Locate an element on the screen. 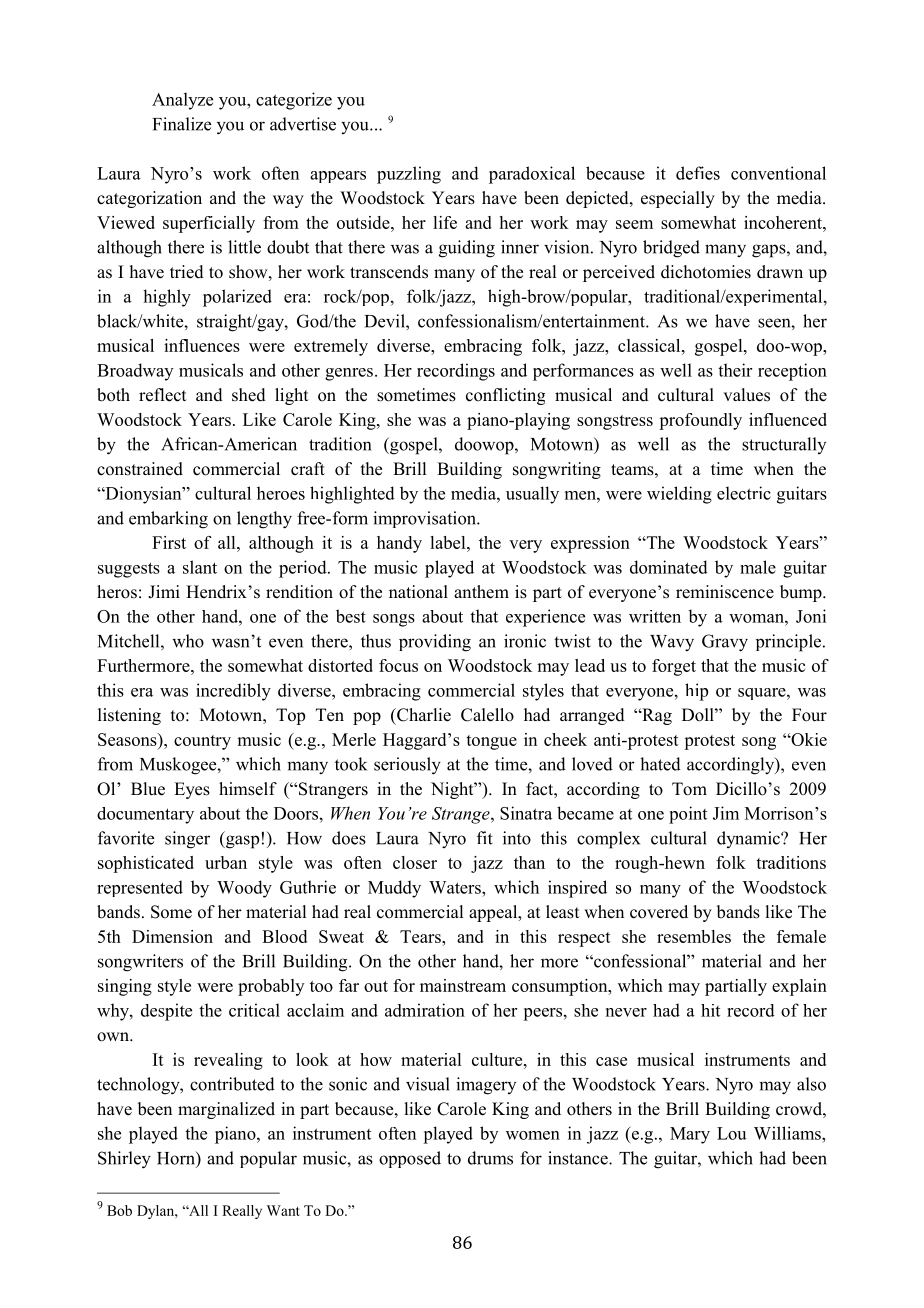  Lou is located at coordinates (731, 1133).
